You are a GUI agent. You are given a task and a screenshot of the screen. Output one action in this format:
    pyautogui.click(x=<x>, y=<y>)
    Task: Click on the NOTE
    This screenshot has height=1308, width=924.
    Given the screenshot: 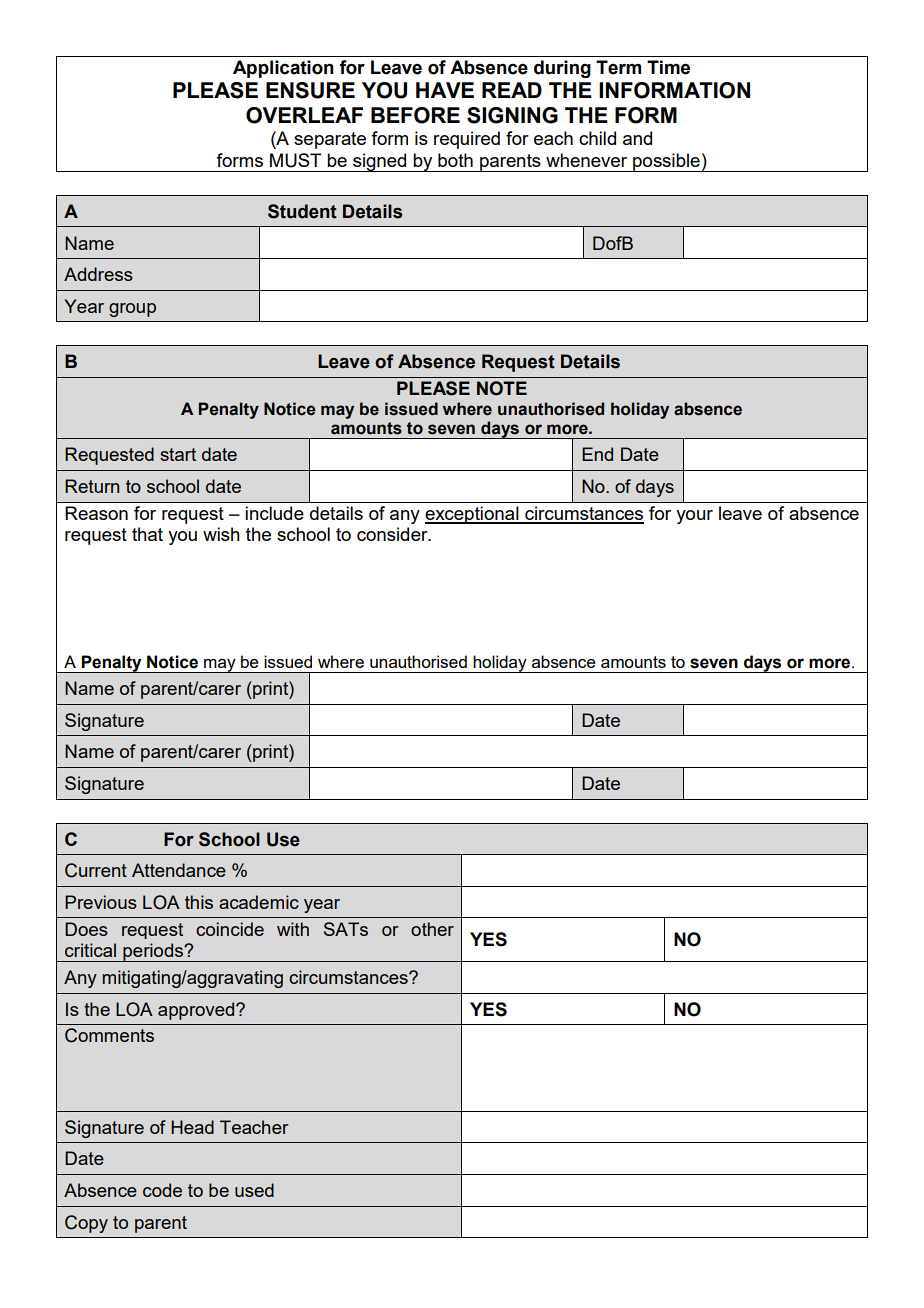 What is the action you would take?
    pyautogui.click(x=502, y=388)
